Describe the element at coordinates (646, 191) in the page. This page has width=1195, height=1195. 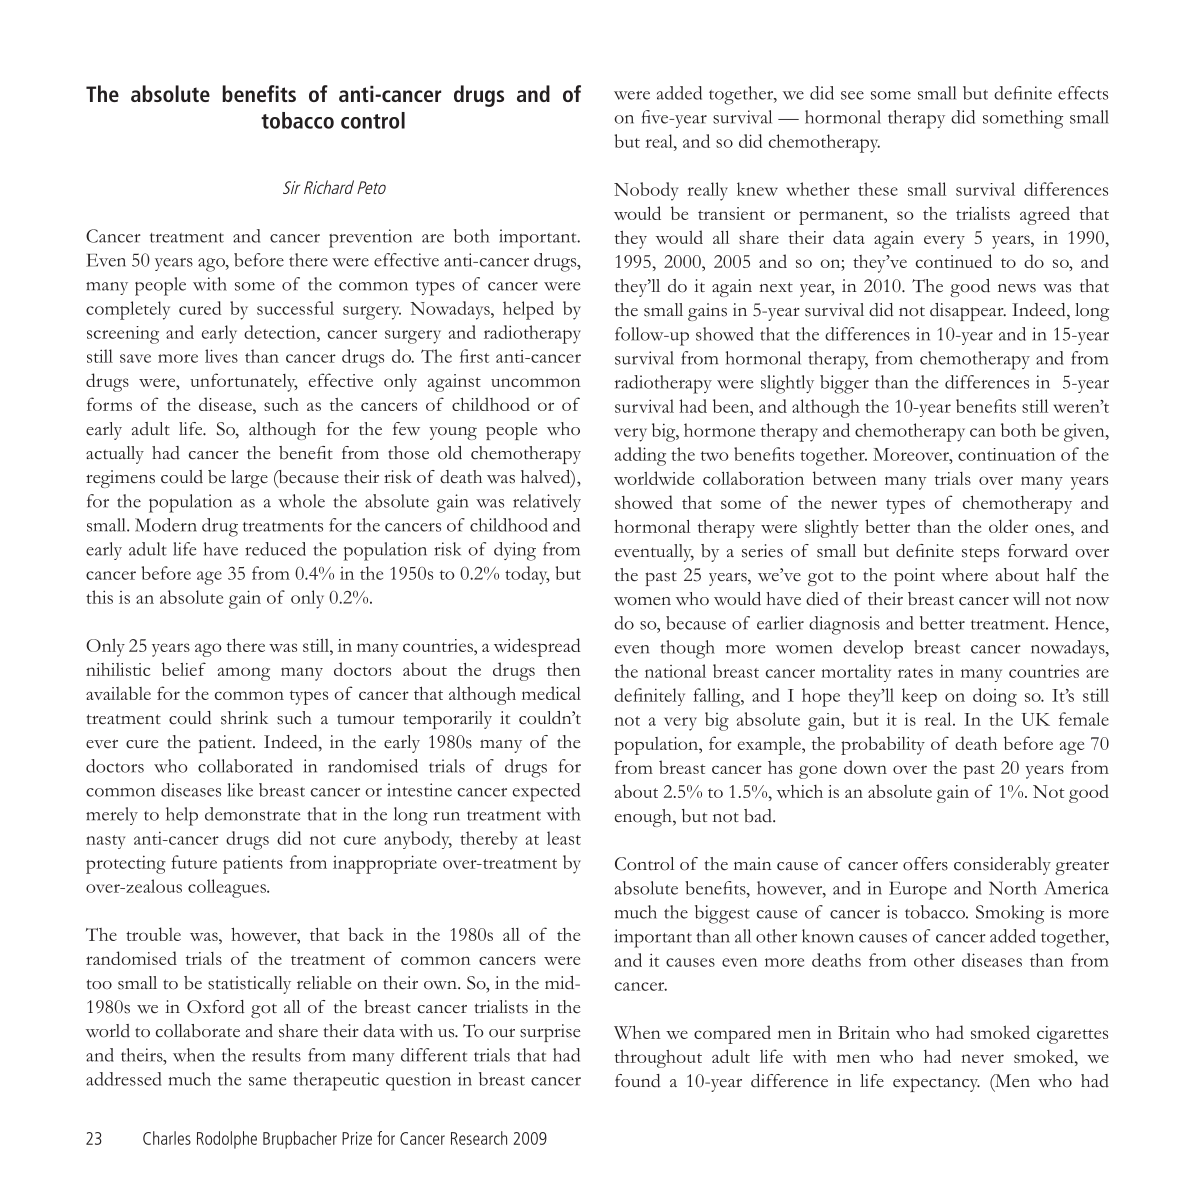
I see `Nobody` at that location.
